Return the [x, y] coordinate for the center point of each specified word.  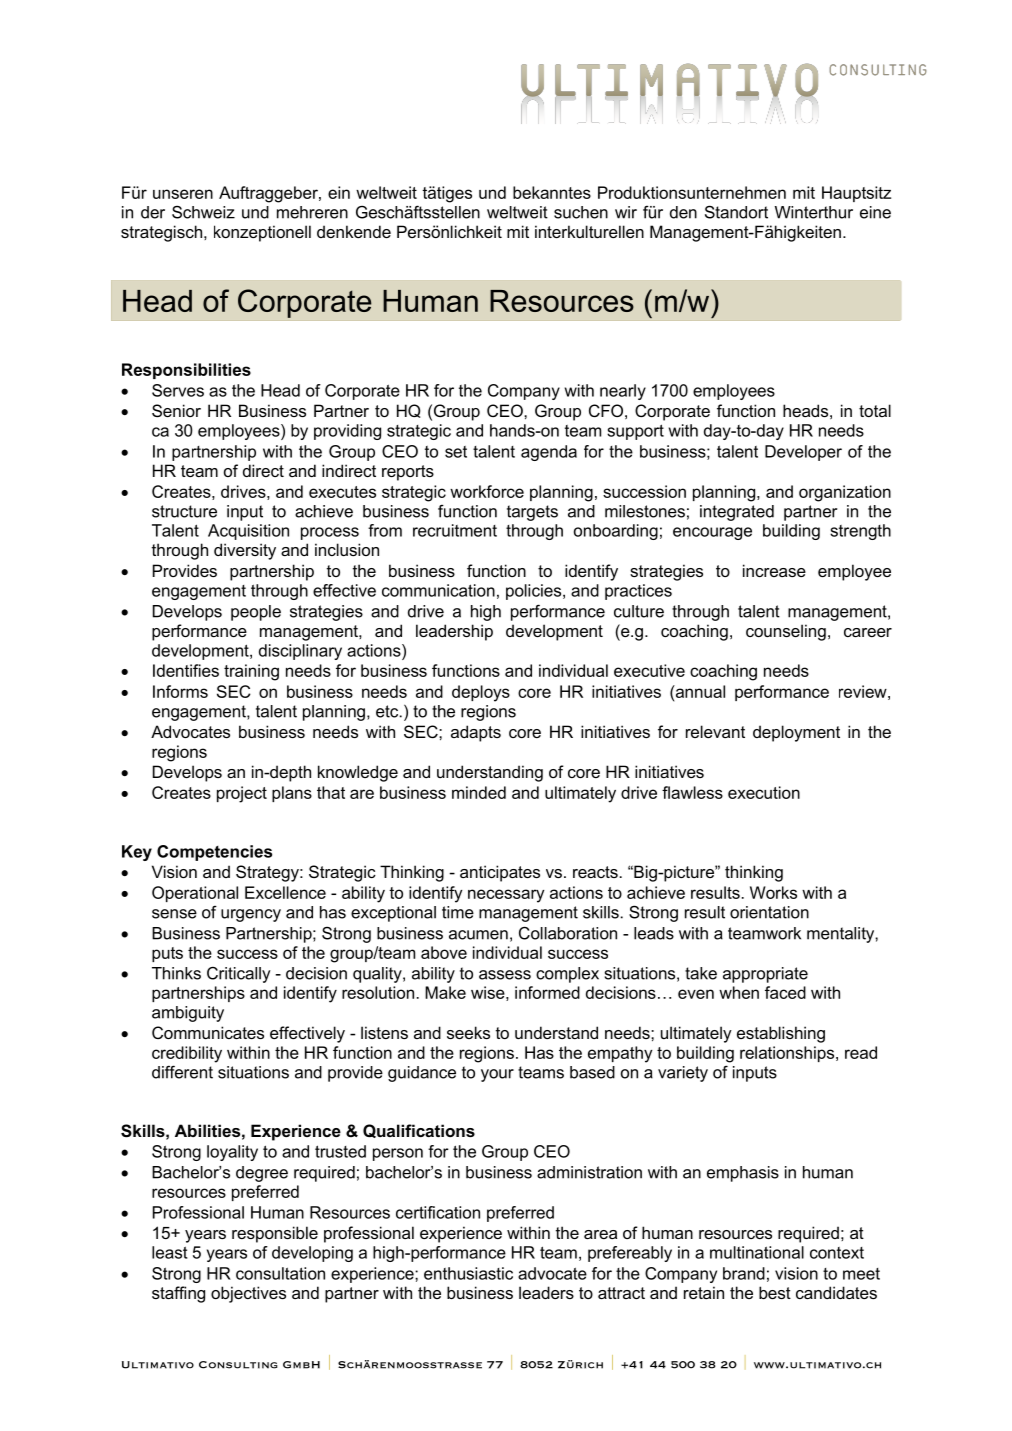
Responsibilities [186, 371]
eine [875, 212]
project [242, 794]
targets [532, 513]
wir [626, 212]
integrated [737, 513]
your [497, 1075]
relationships [788, 1054]
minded [479, 792]
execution [764, 792]
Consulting [238, 1365]
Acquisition [248, 532]
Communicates [208, 1032]
